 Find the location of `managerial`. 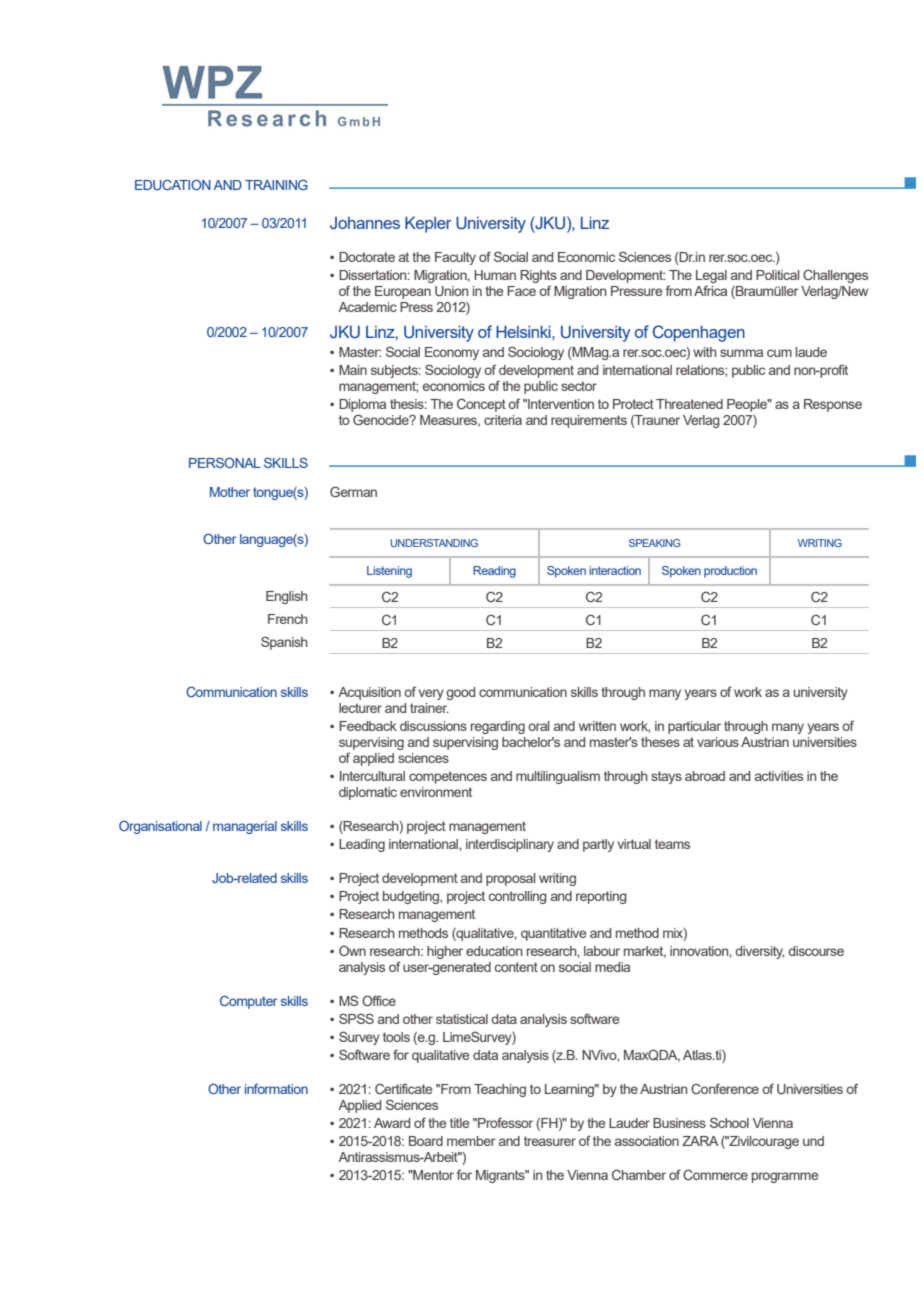

managerial is located at coordinates (245, 827).
